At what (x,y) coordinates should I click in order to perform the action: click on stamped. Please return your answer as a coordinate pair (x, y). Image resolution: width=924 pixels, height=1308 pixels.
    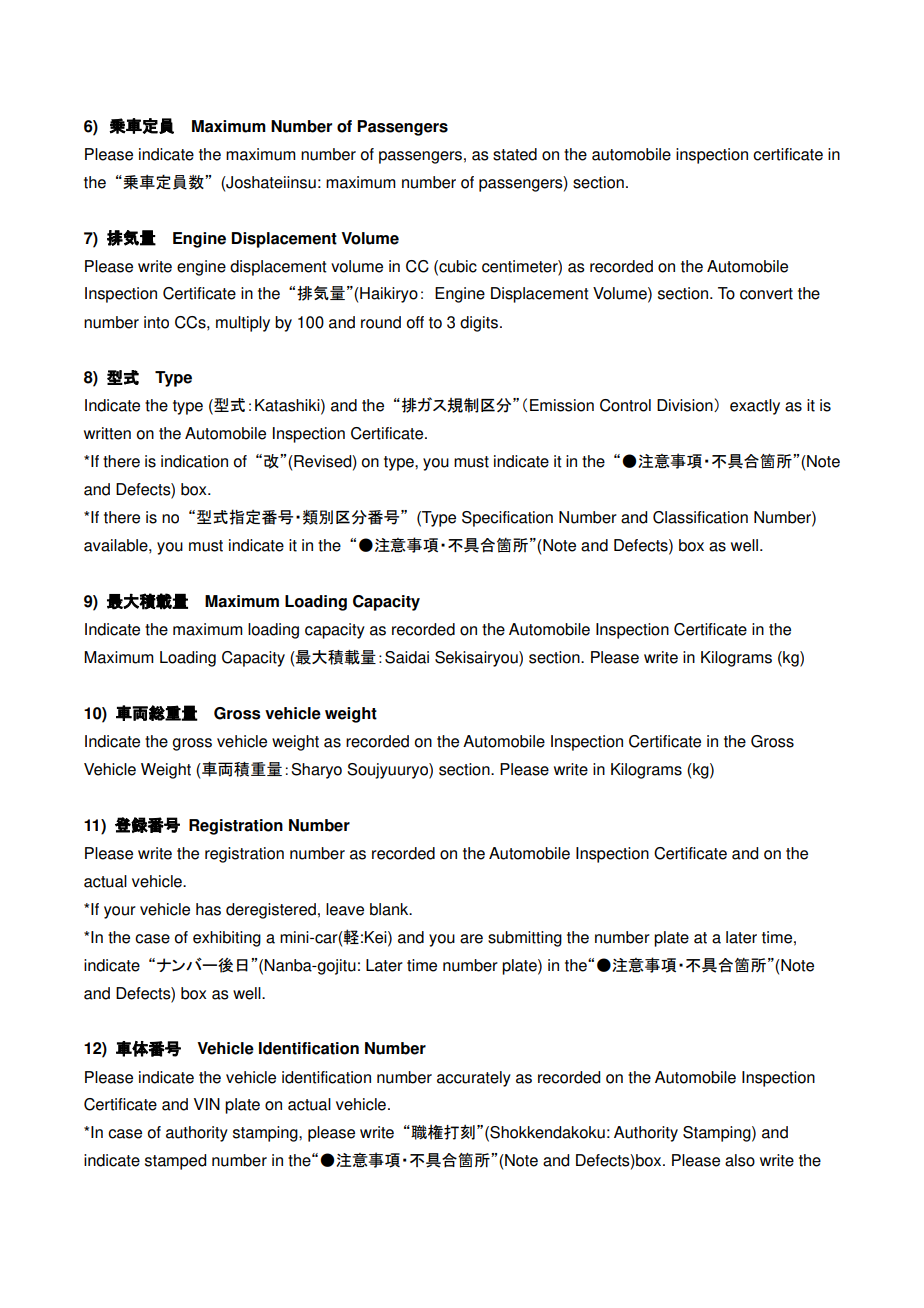
    Looking at the image, I should click on (175, 1162).
